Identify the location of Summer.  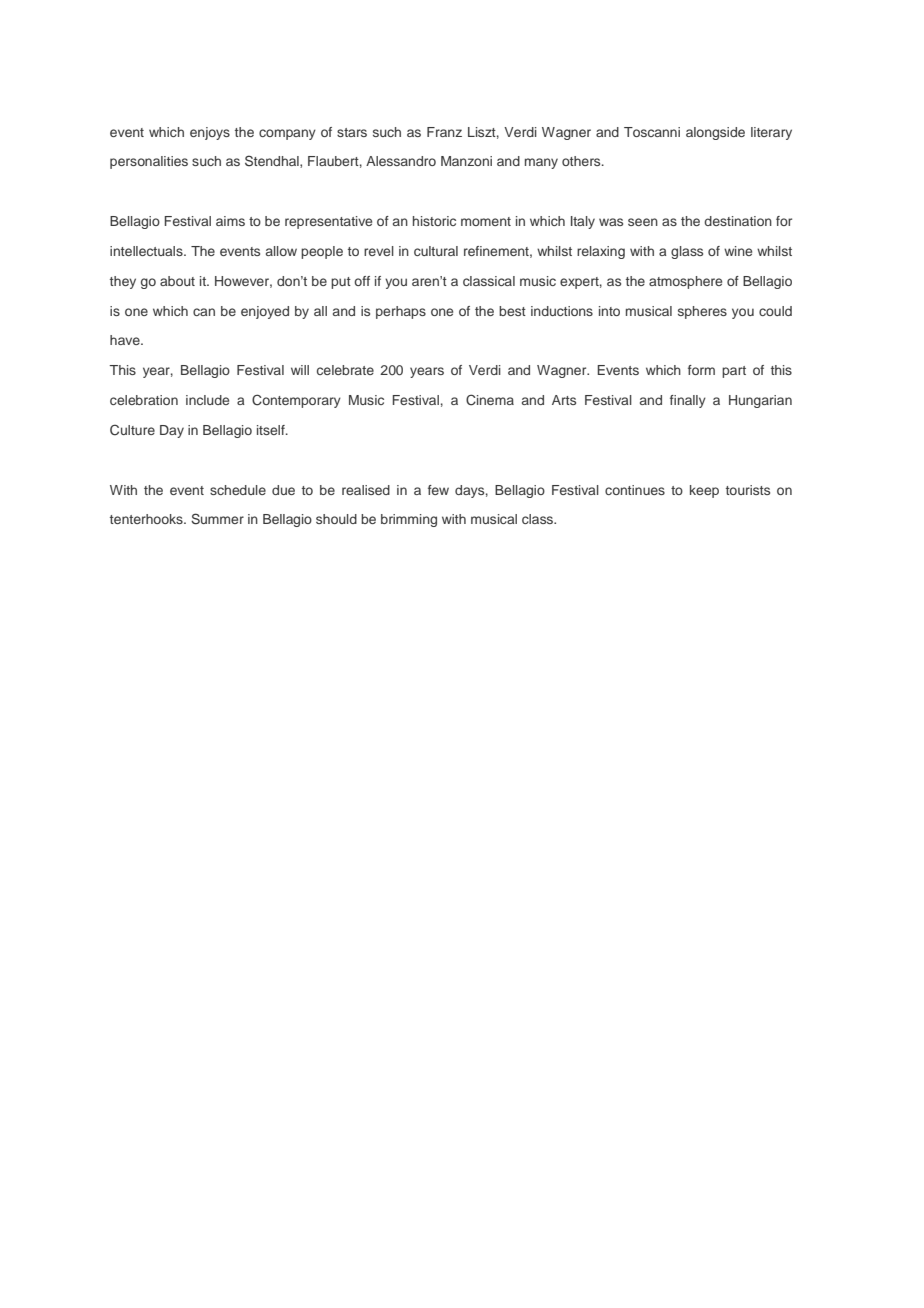
(217, 519).
